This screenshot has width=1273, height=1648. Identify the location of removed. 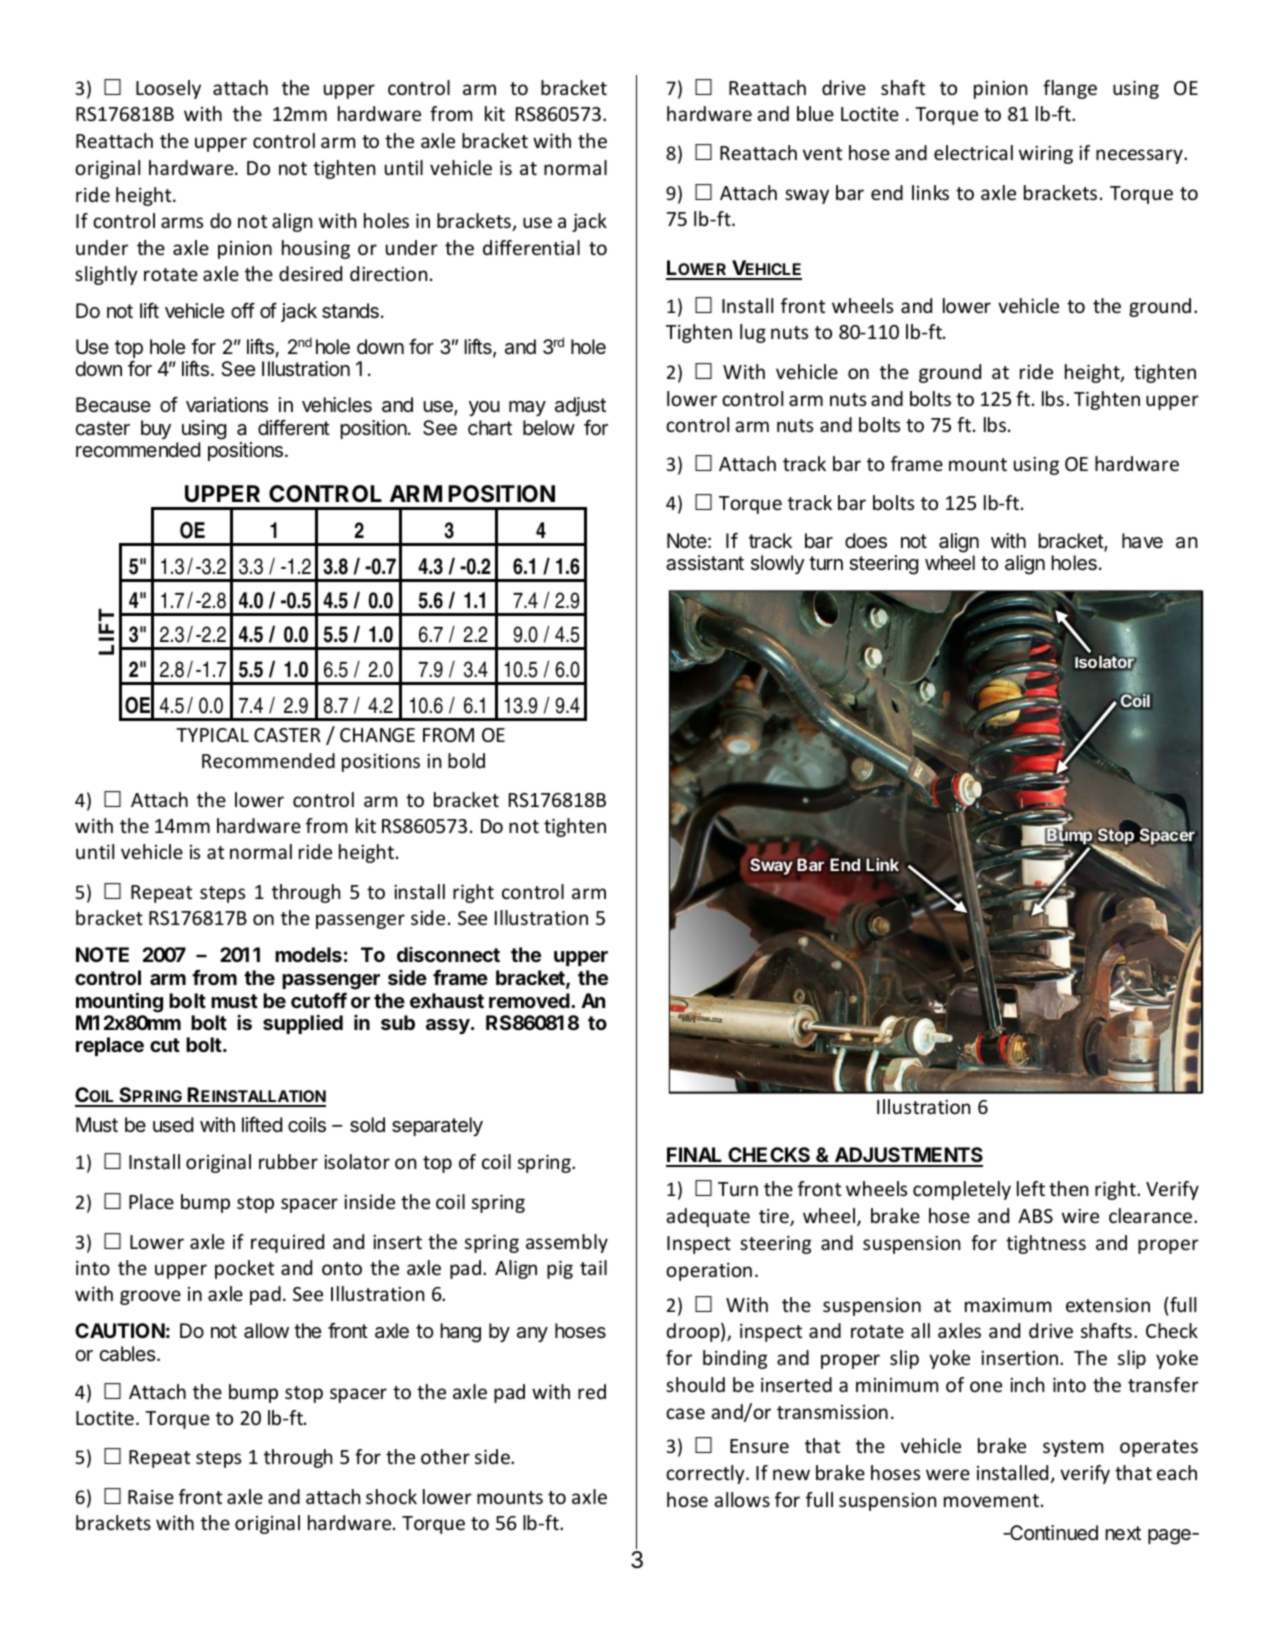
(530, 1000).
